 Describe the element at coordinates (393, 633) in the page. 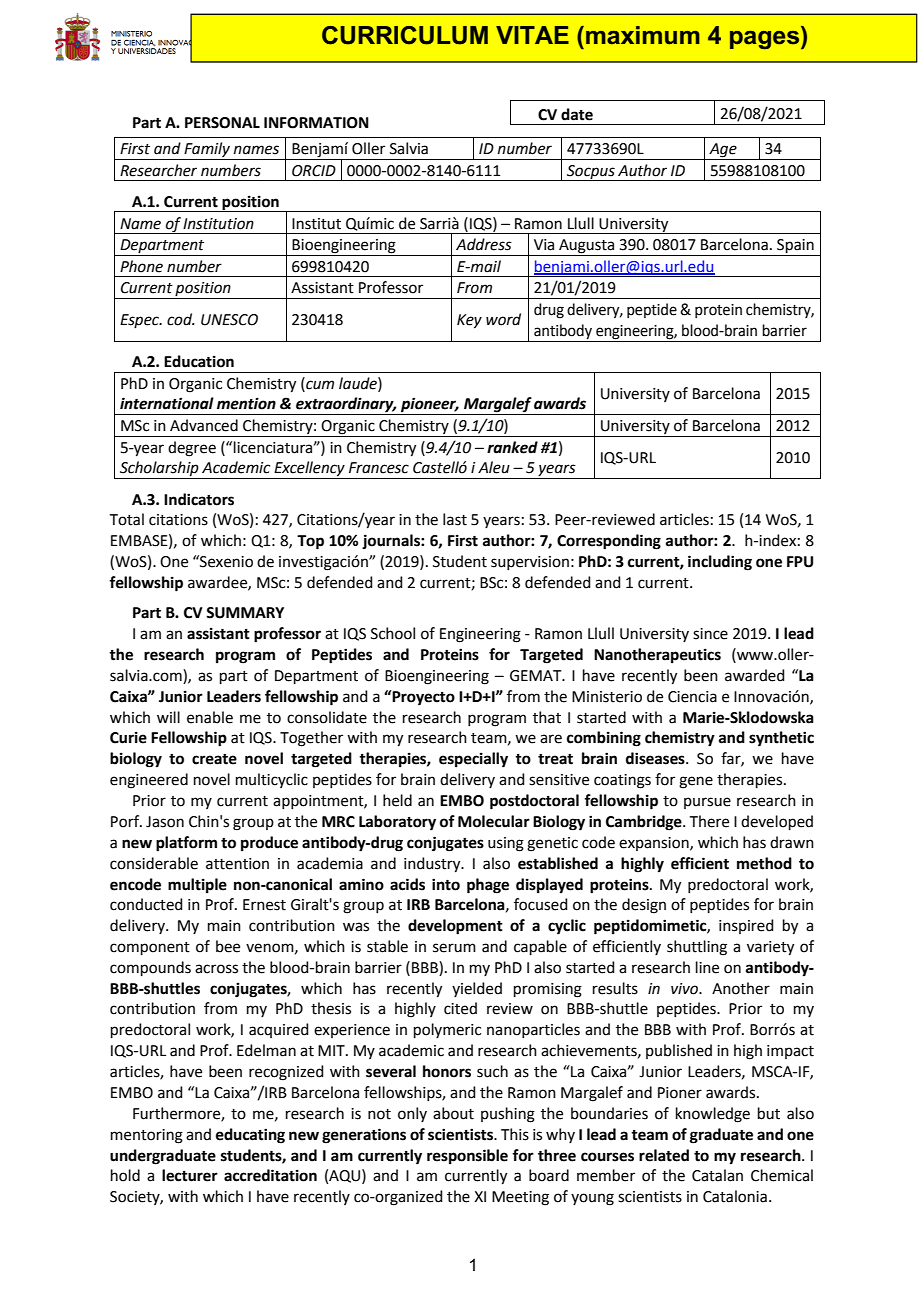

I see `School` at that location.
